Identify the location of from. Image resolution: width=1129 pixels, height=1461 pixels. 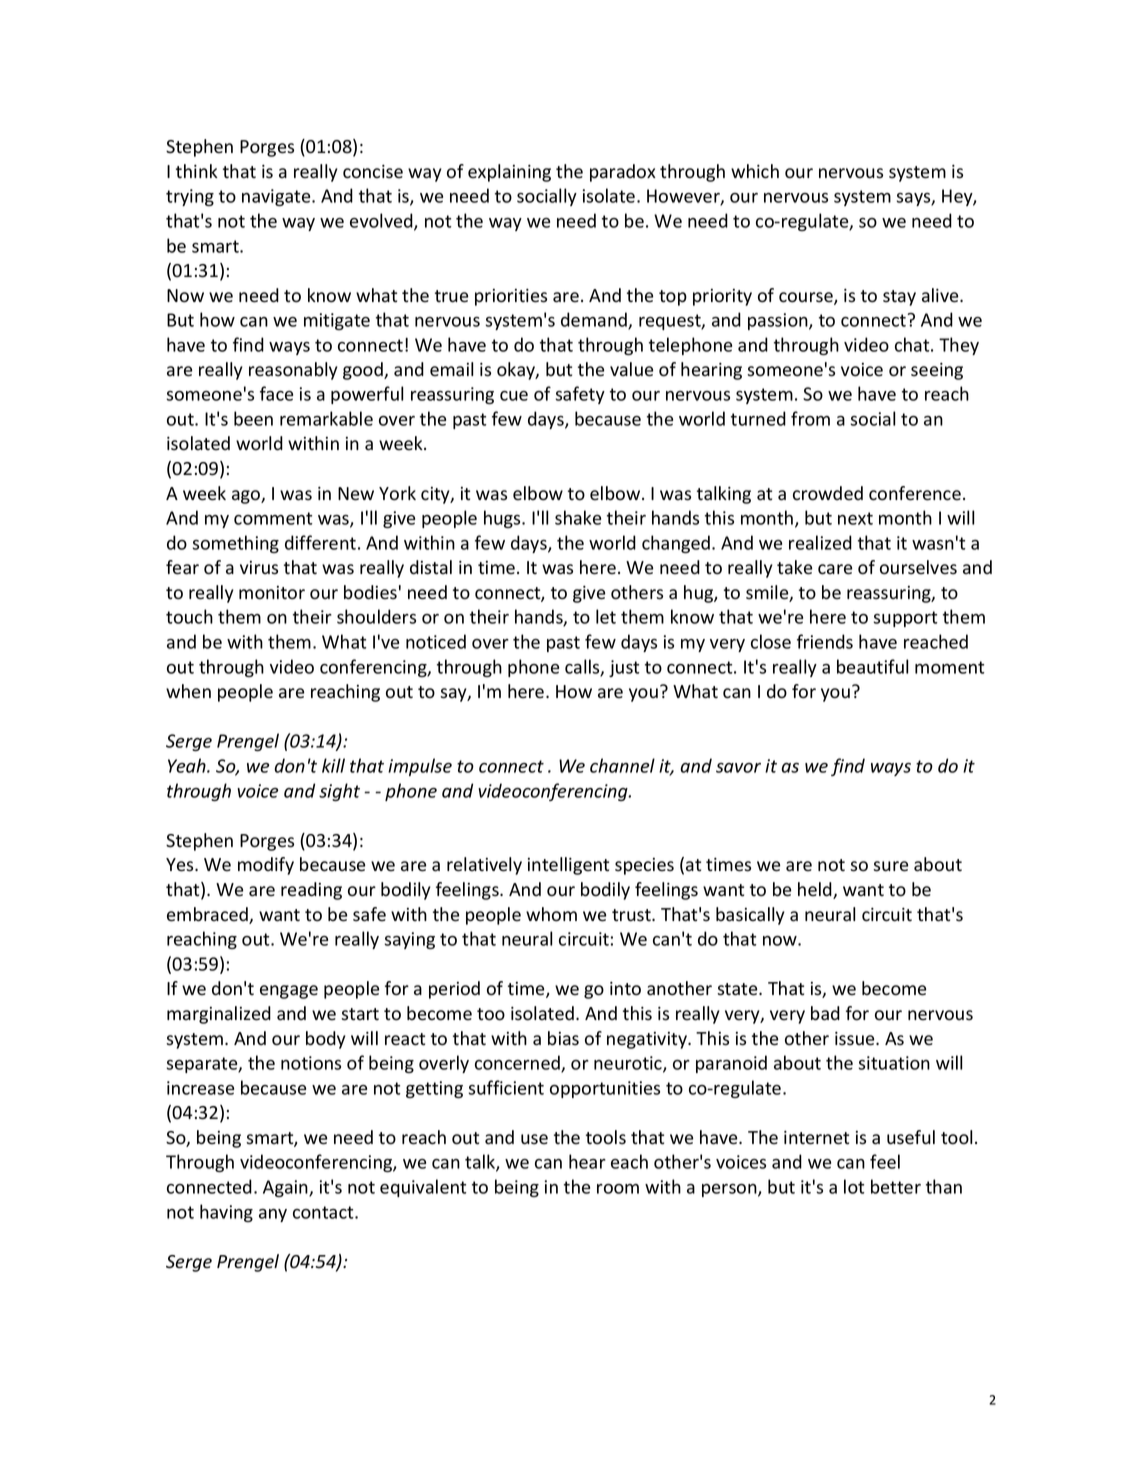
(810, 418).
